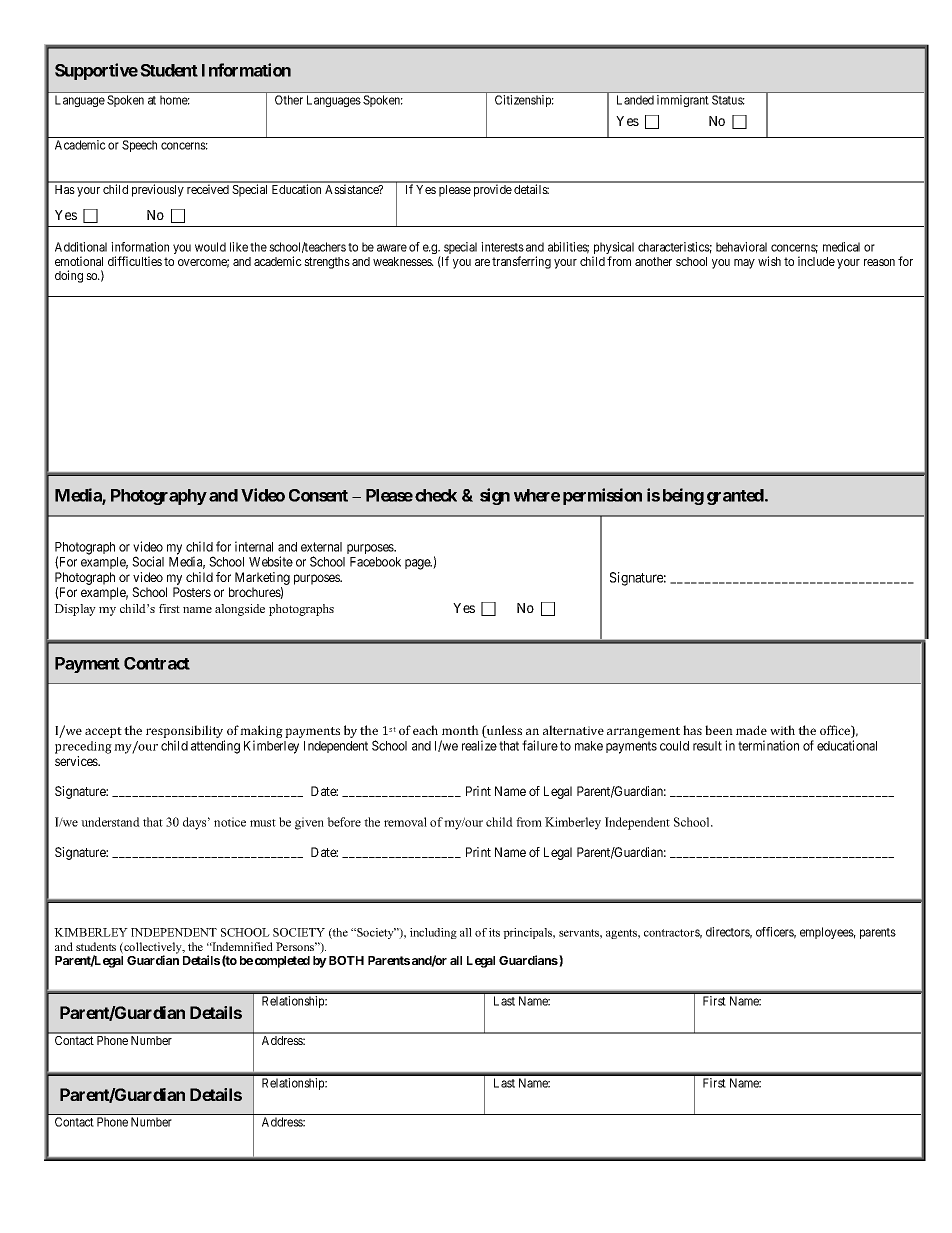 This document has width=952, height=1233. I want to click on immigrant, so click(683, 101).
